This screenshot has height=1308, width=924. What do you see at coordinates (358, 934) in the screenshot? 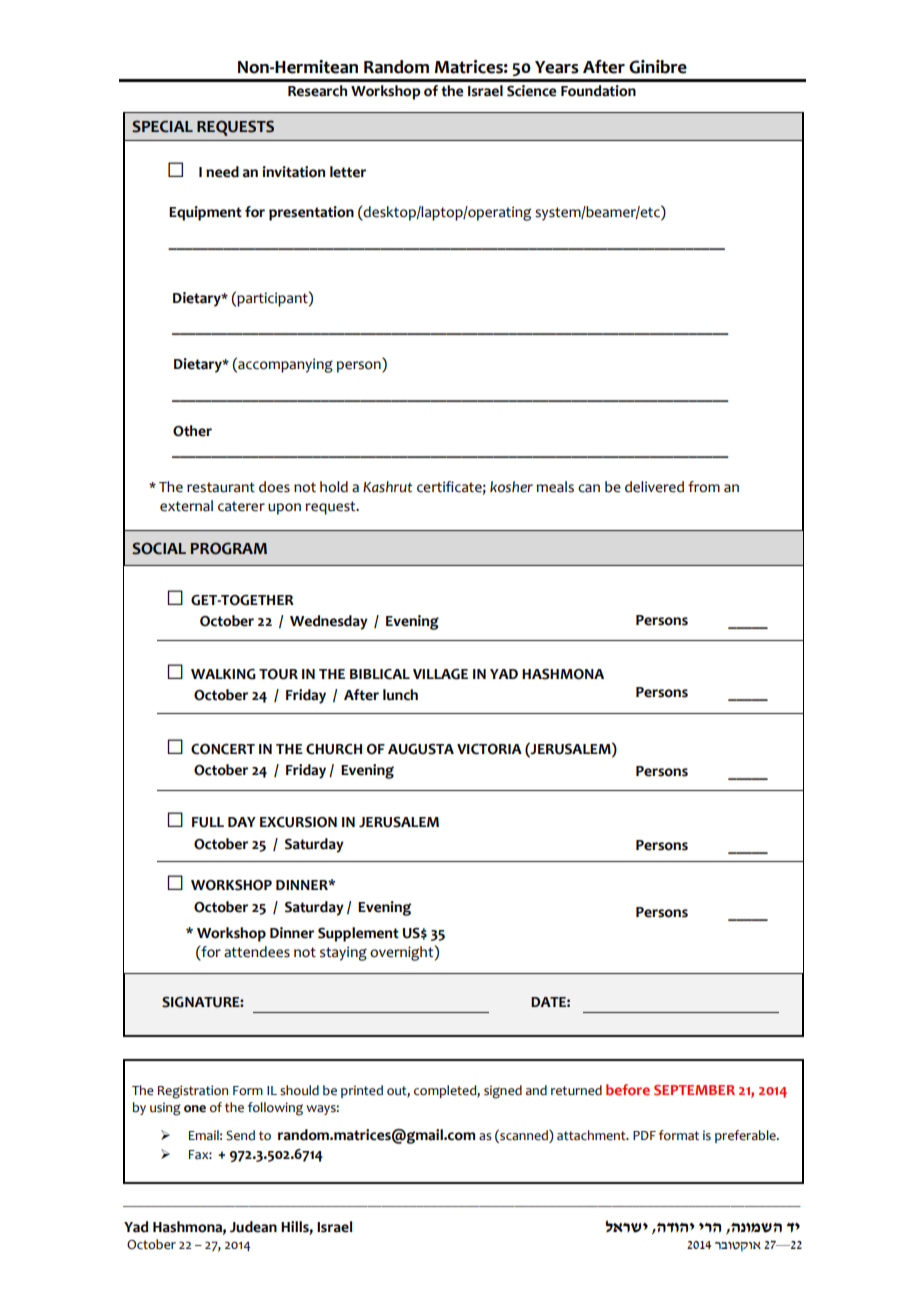
I see `Supplement` at bounding box center [358, 934].
